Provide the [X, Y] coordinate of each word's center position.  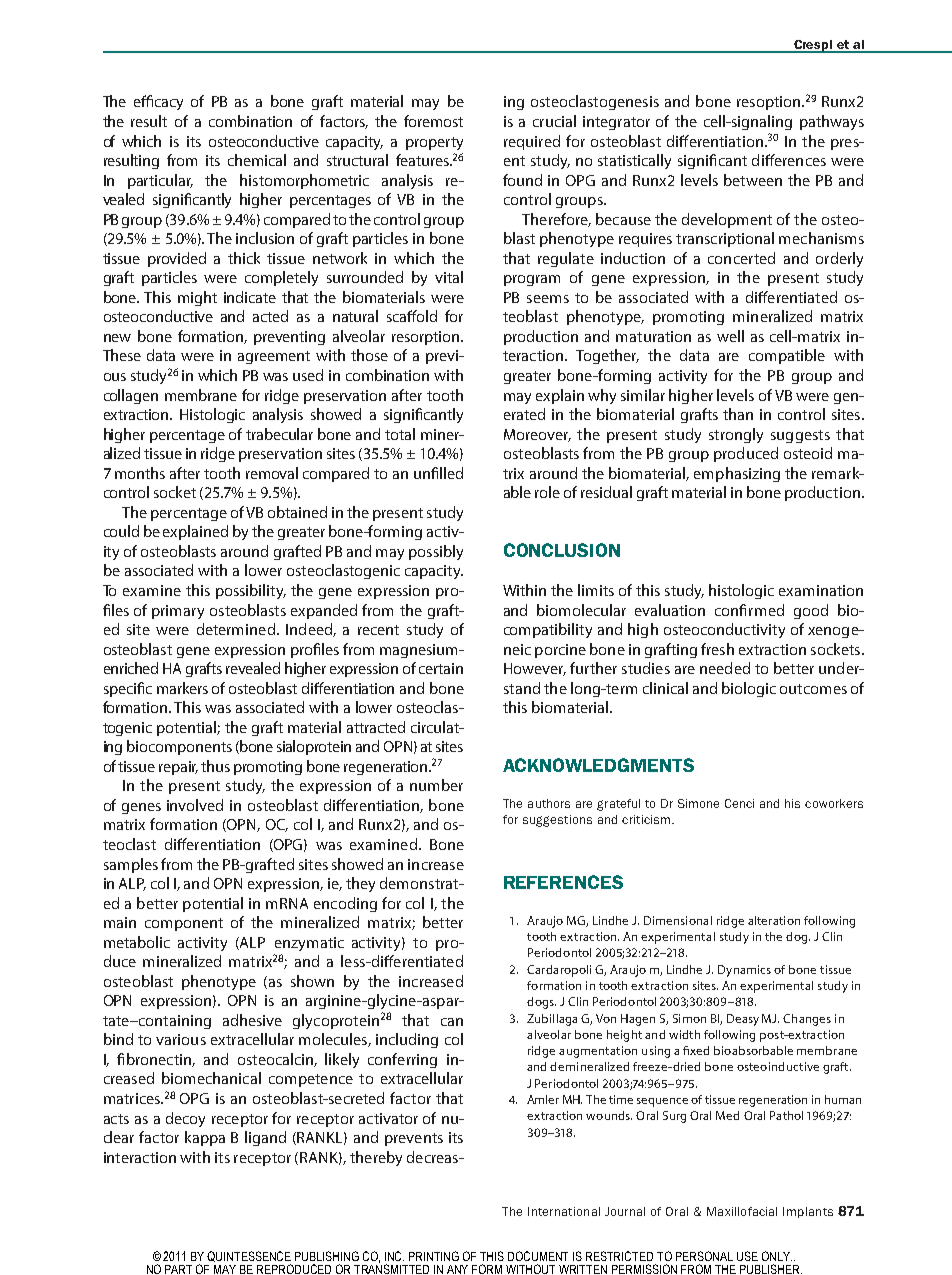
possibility [251, 591]
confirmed [749, 610]
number [436, 785]
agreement [274, 357]
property [434, 143]
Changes [807, 1020]
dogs [541, 1003]
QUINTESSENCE [249, 1256]
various [181, 1039]
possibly [436, 552]
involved [195, 805]
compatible [787, 356]
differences [789, 160]
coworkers [834, 803]
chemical [257, 160]
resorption [427, 338]
